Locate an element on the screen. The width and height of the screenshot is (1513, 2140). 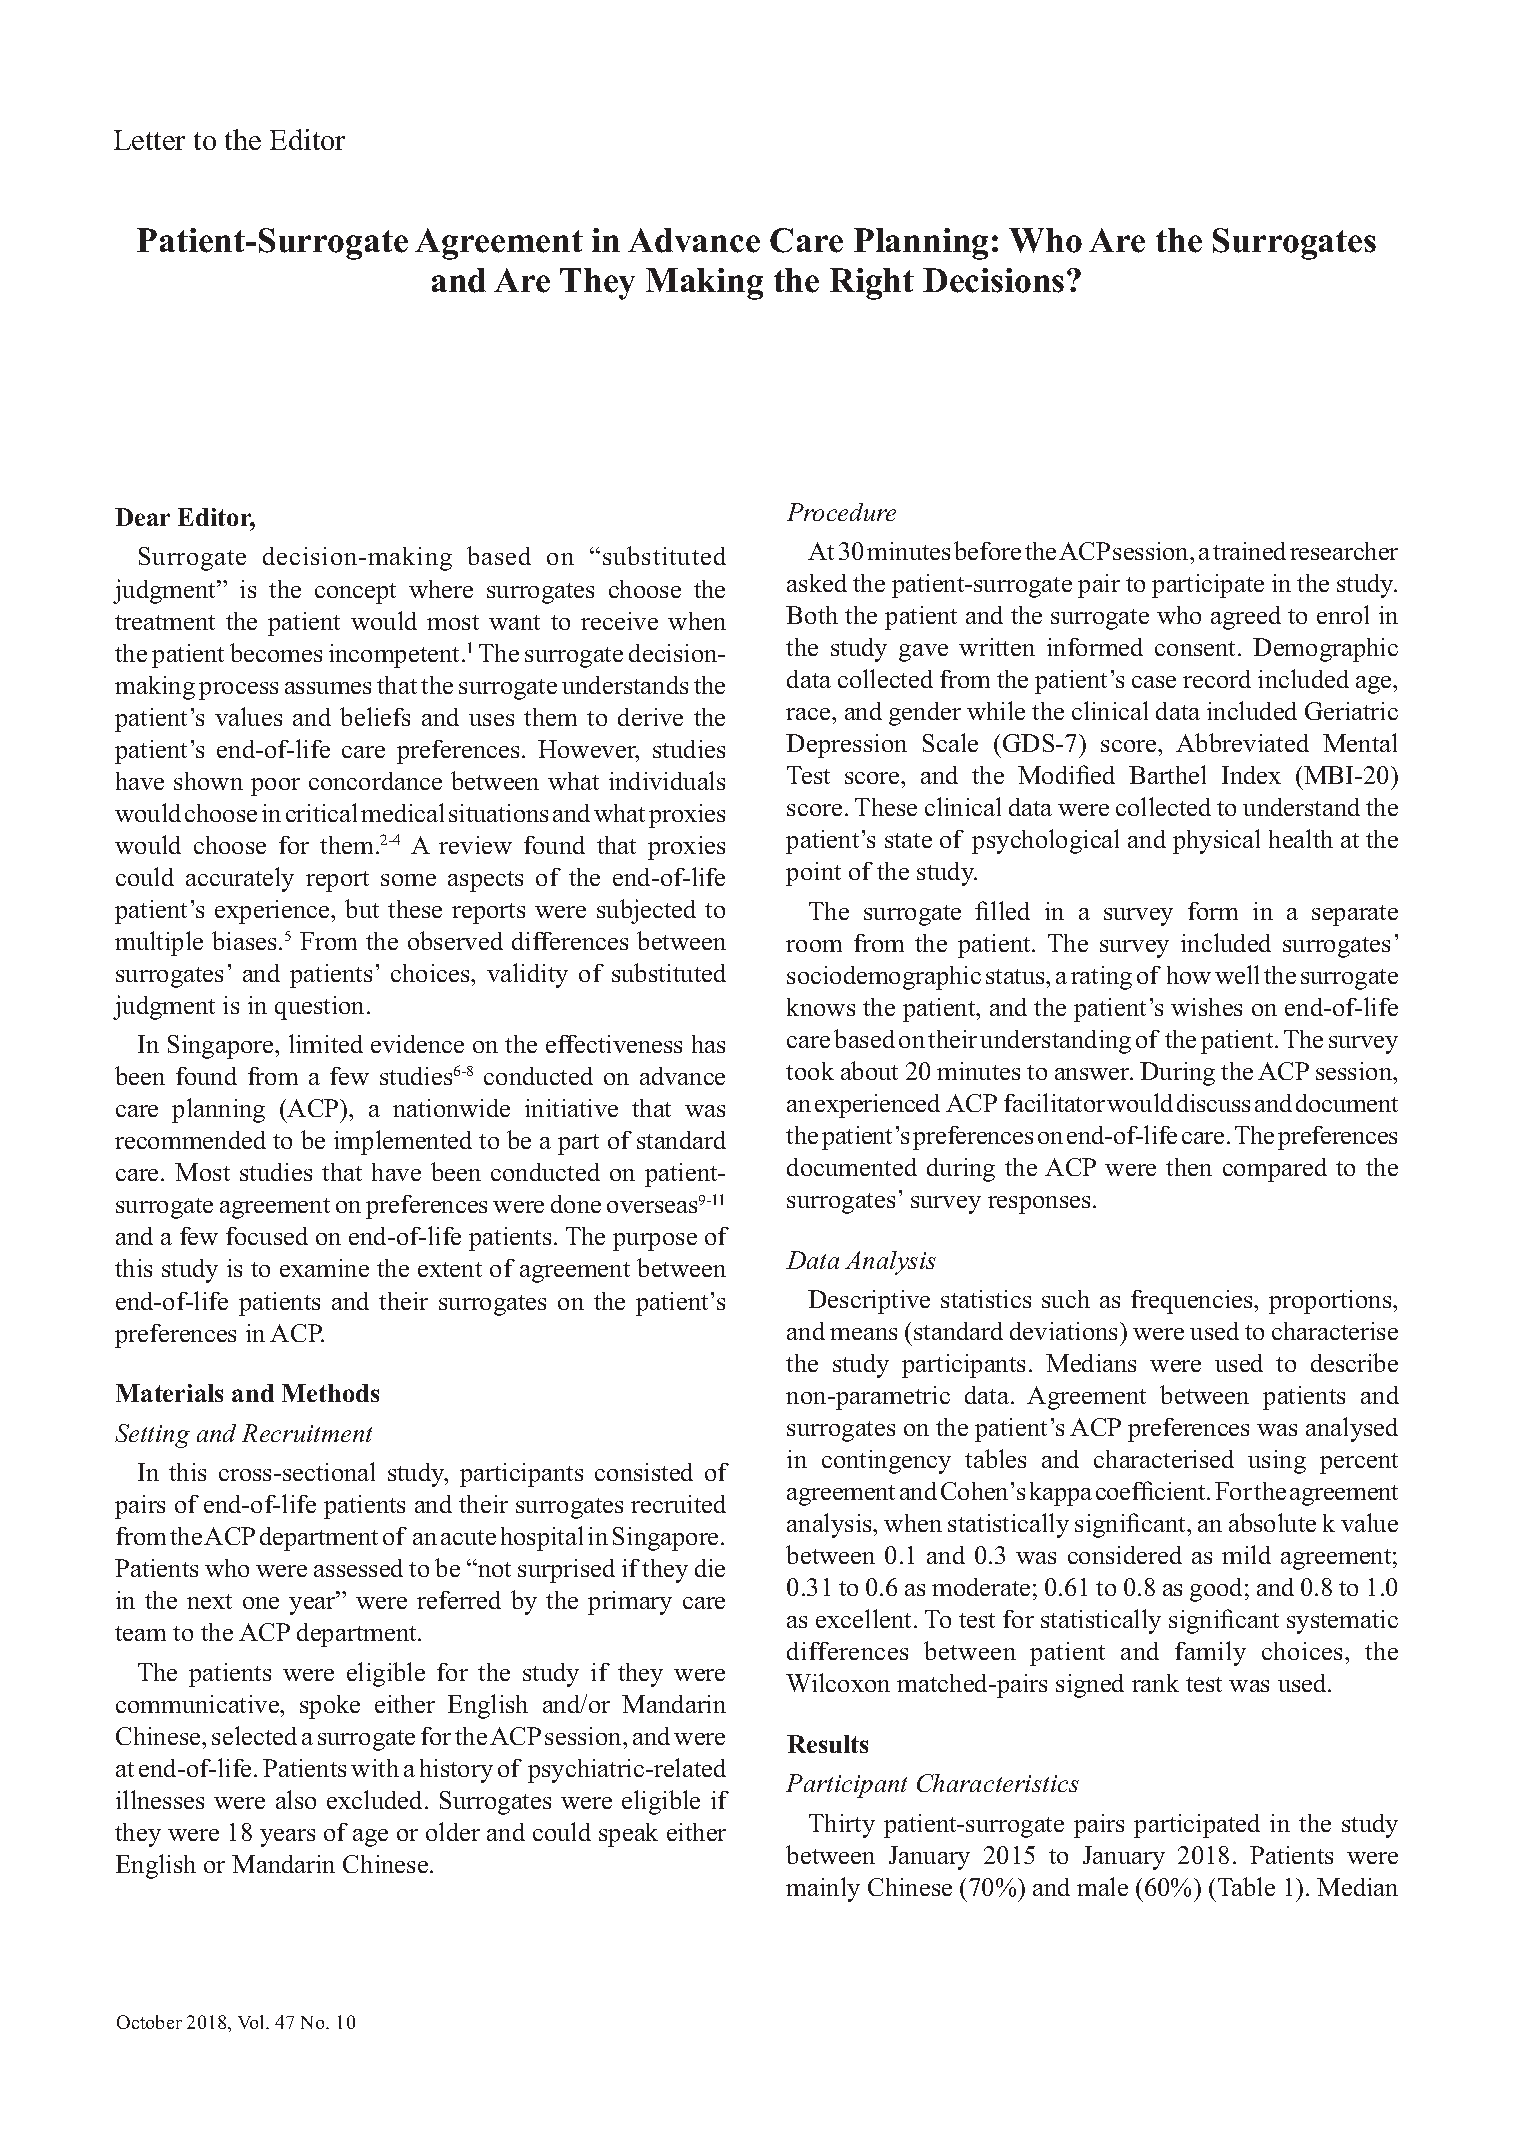
Right is located at coordinates (872, 284).
